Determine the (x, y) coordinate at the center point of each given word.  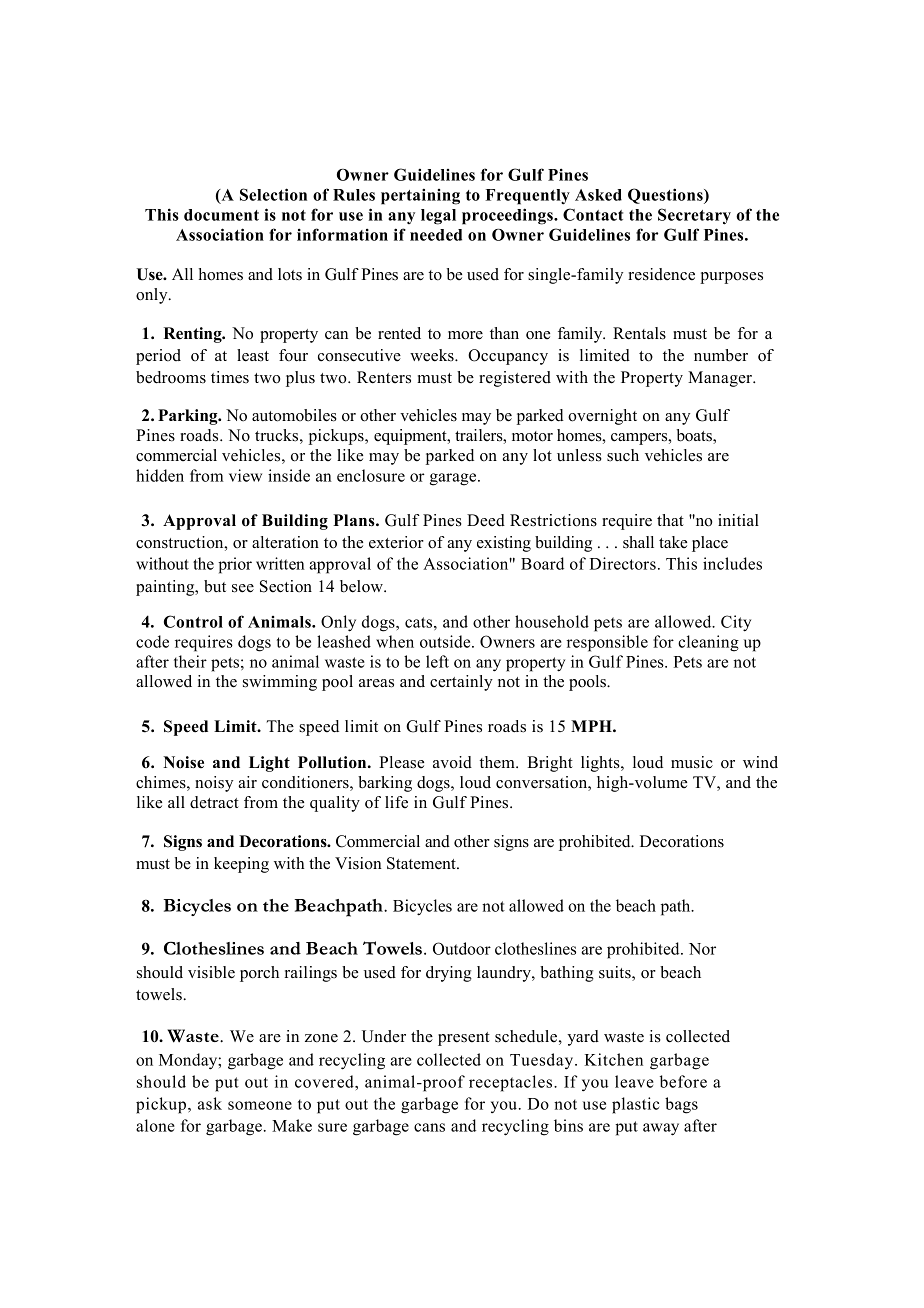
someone (260, 1105)
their (190, 661)
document (221, 215)
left (437, 661)
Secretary (694, 216)
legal (438, 217)
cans (429, 1127)
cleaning (708, 643)
